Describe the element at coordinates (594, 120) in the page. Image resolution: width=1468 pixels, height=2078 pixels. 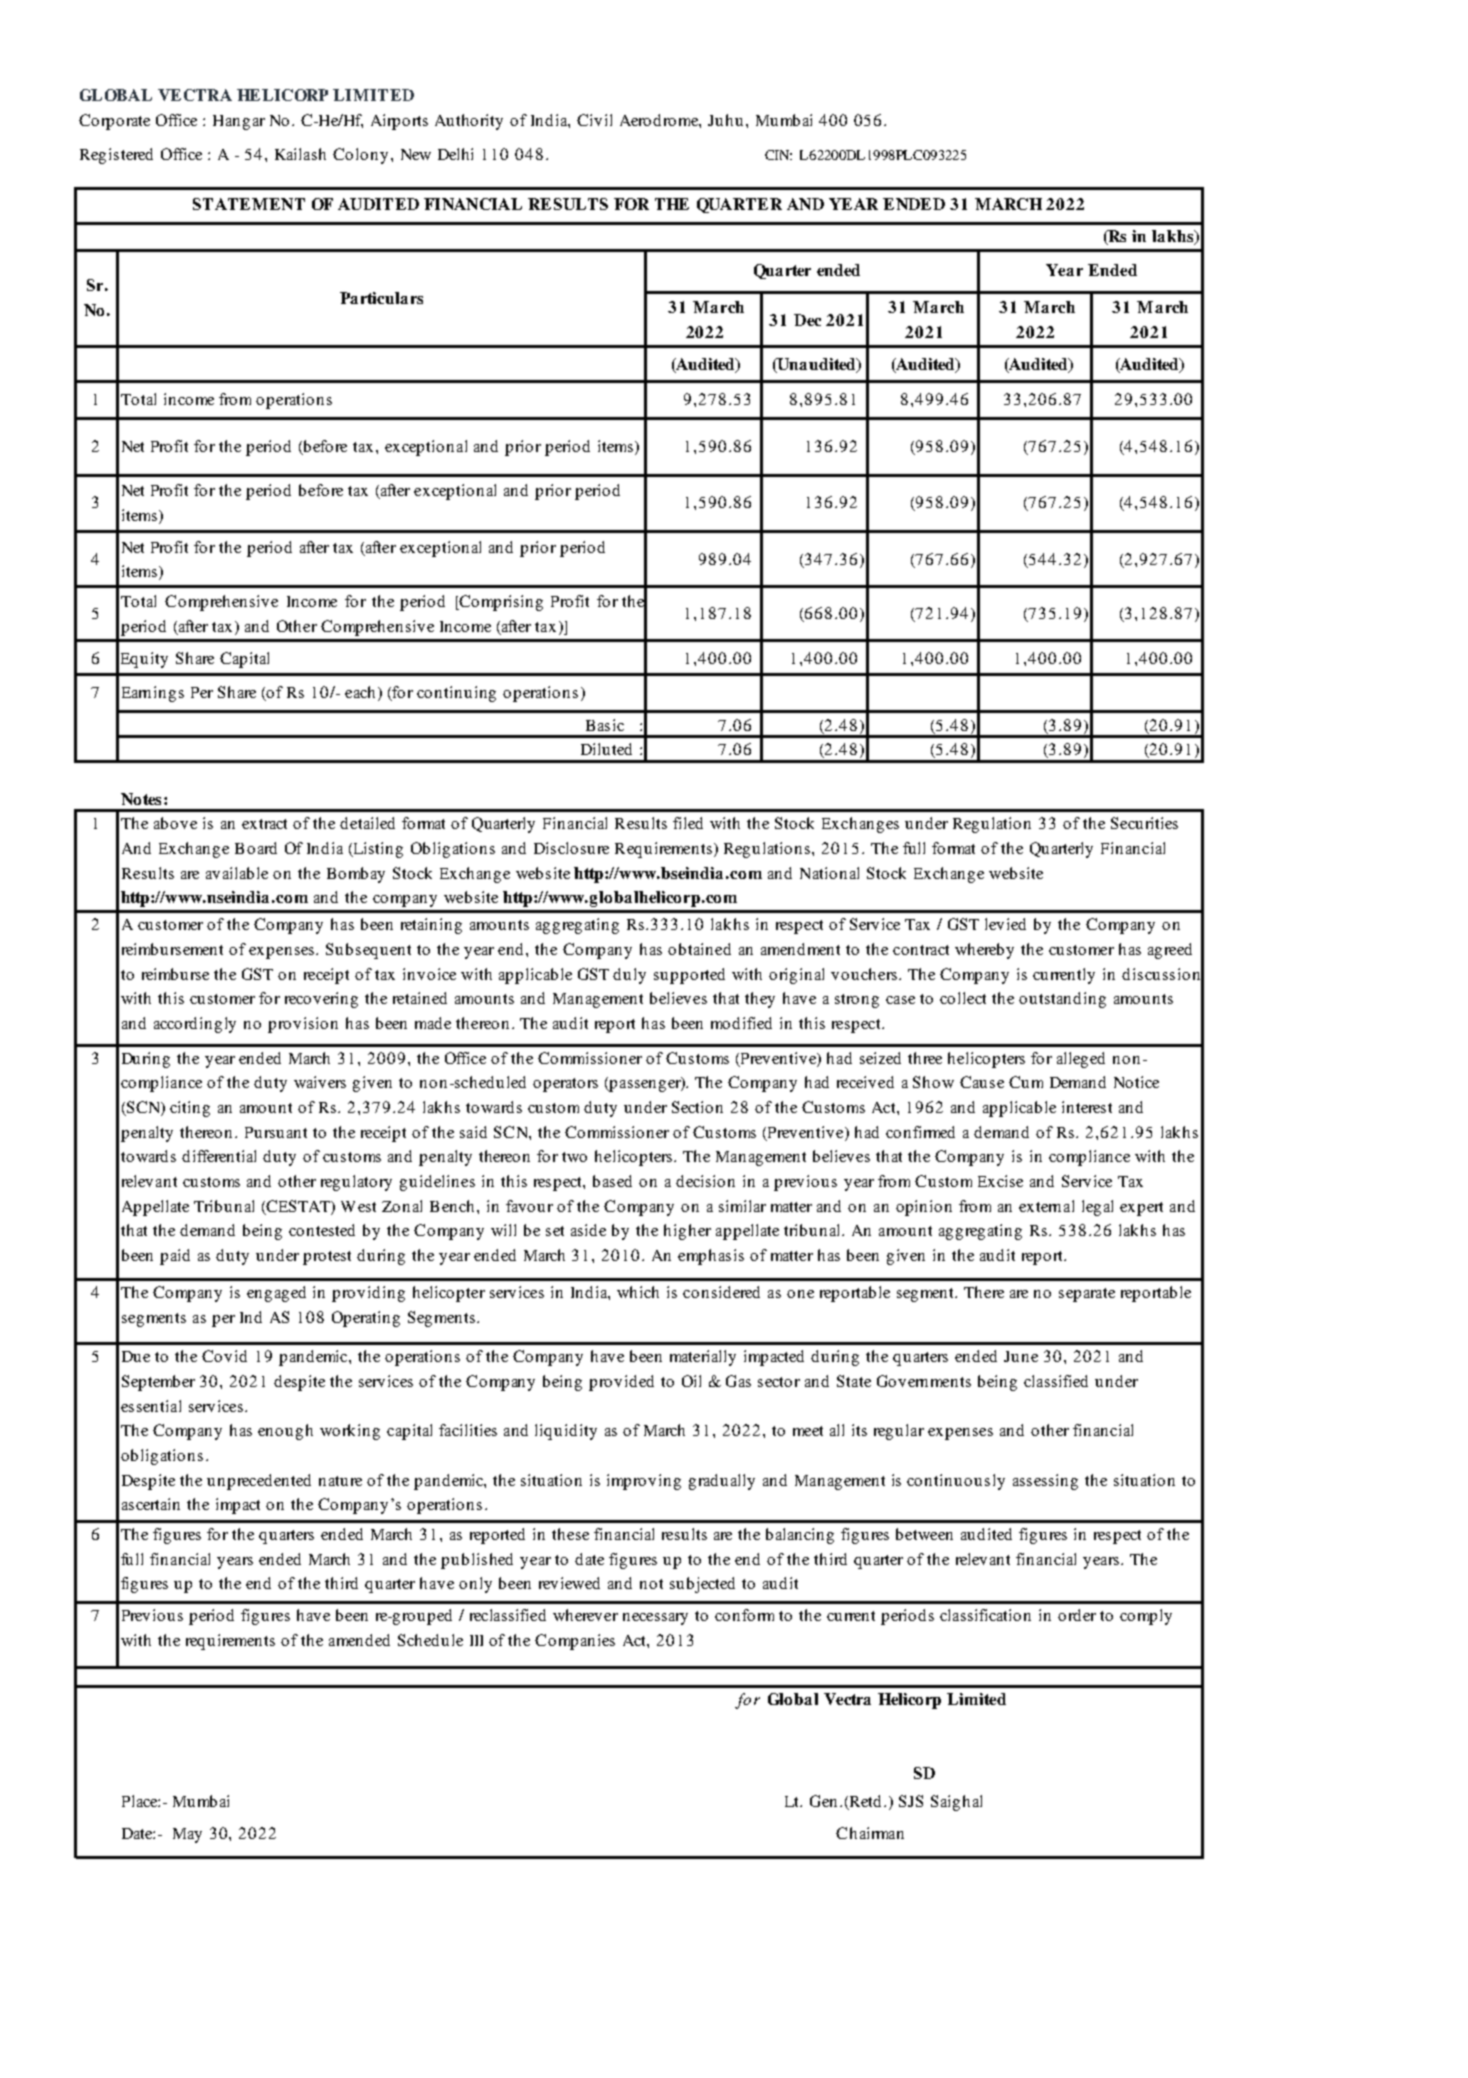
I see `Civil` at that location.
